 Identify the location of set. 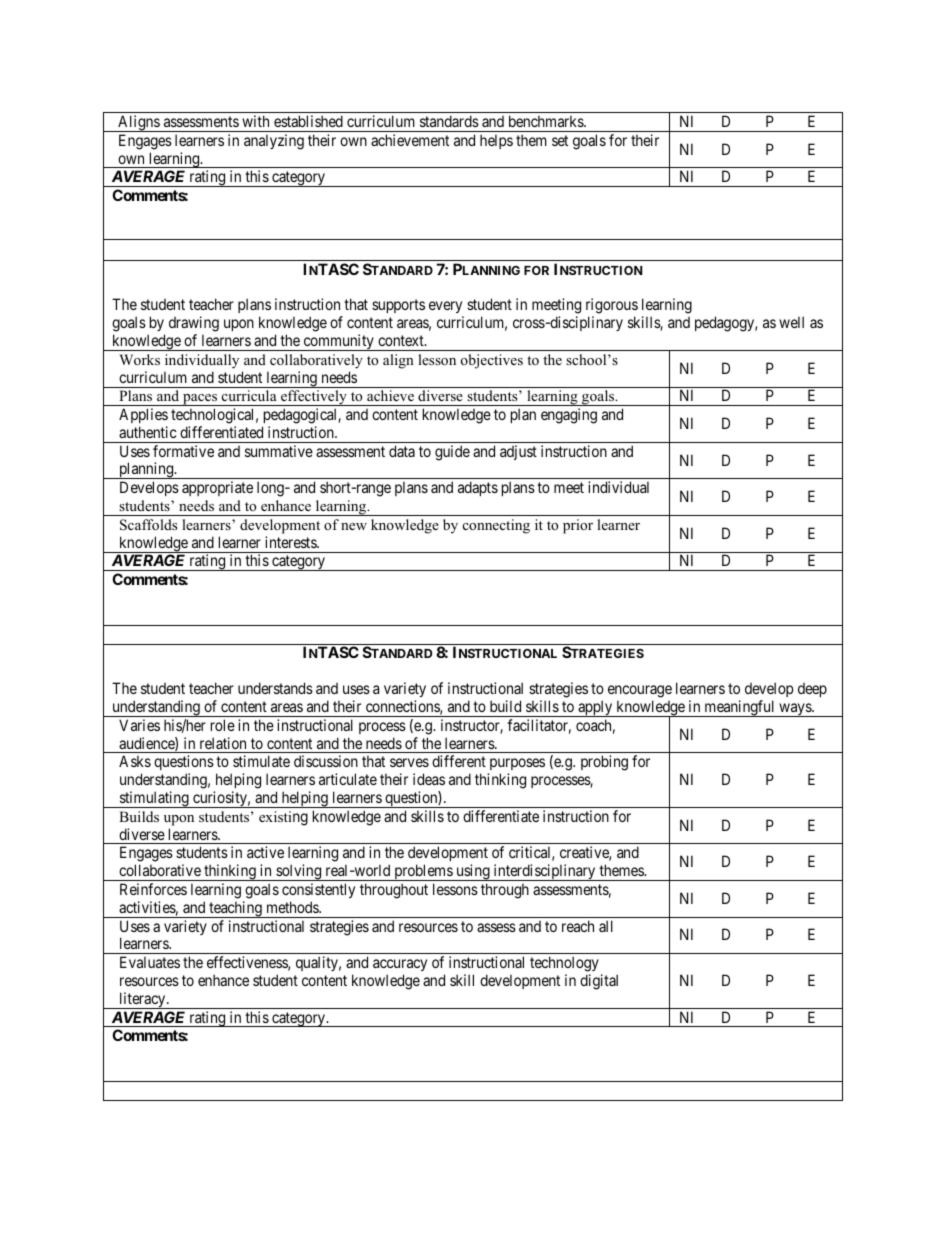
(560, 140).
